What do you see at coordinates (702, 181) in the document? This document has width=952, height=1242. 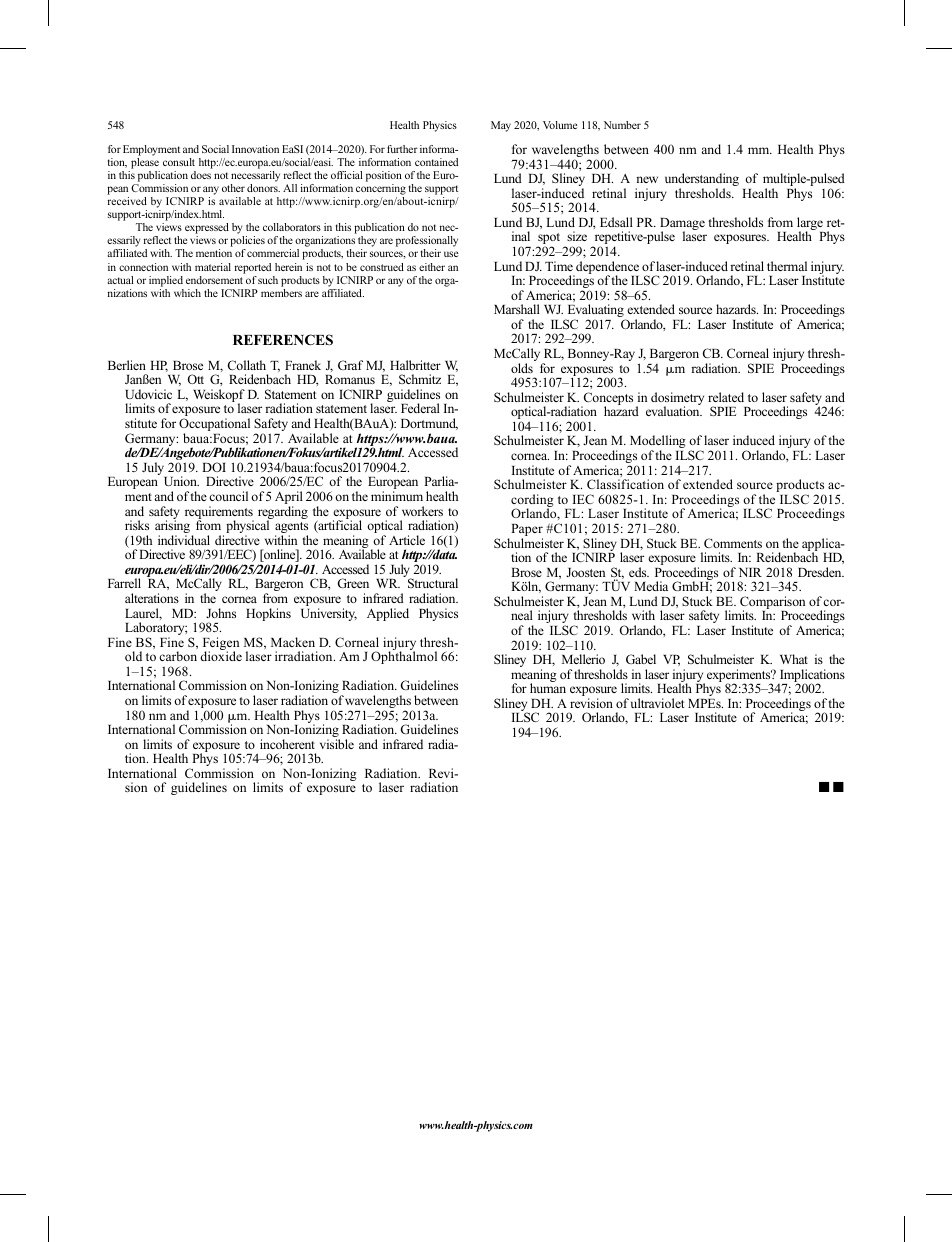 I see `understanding` at bounding box center [702, 181].
